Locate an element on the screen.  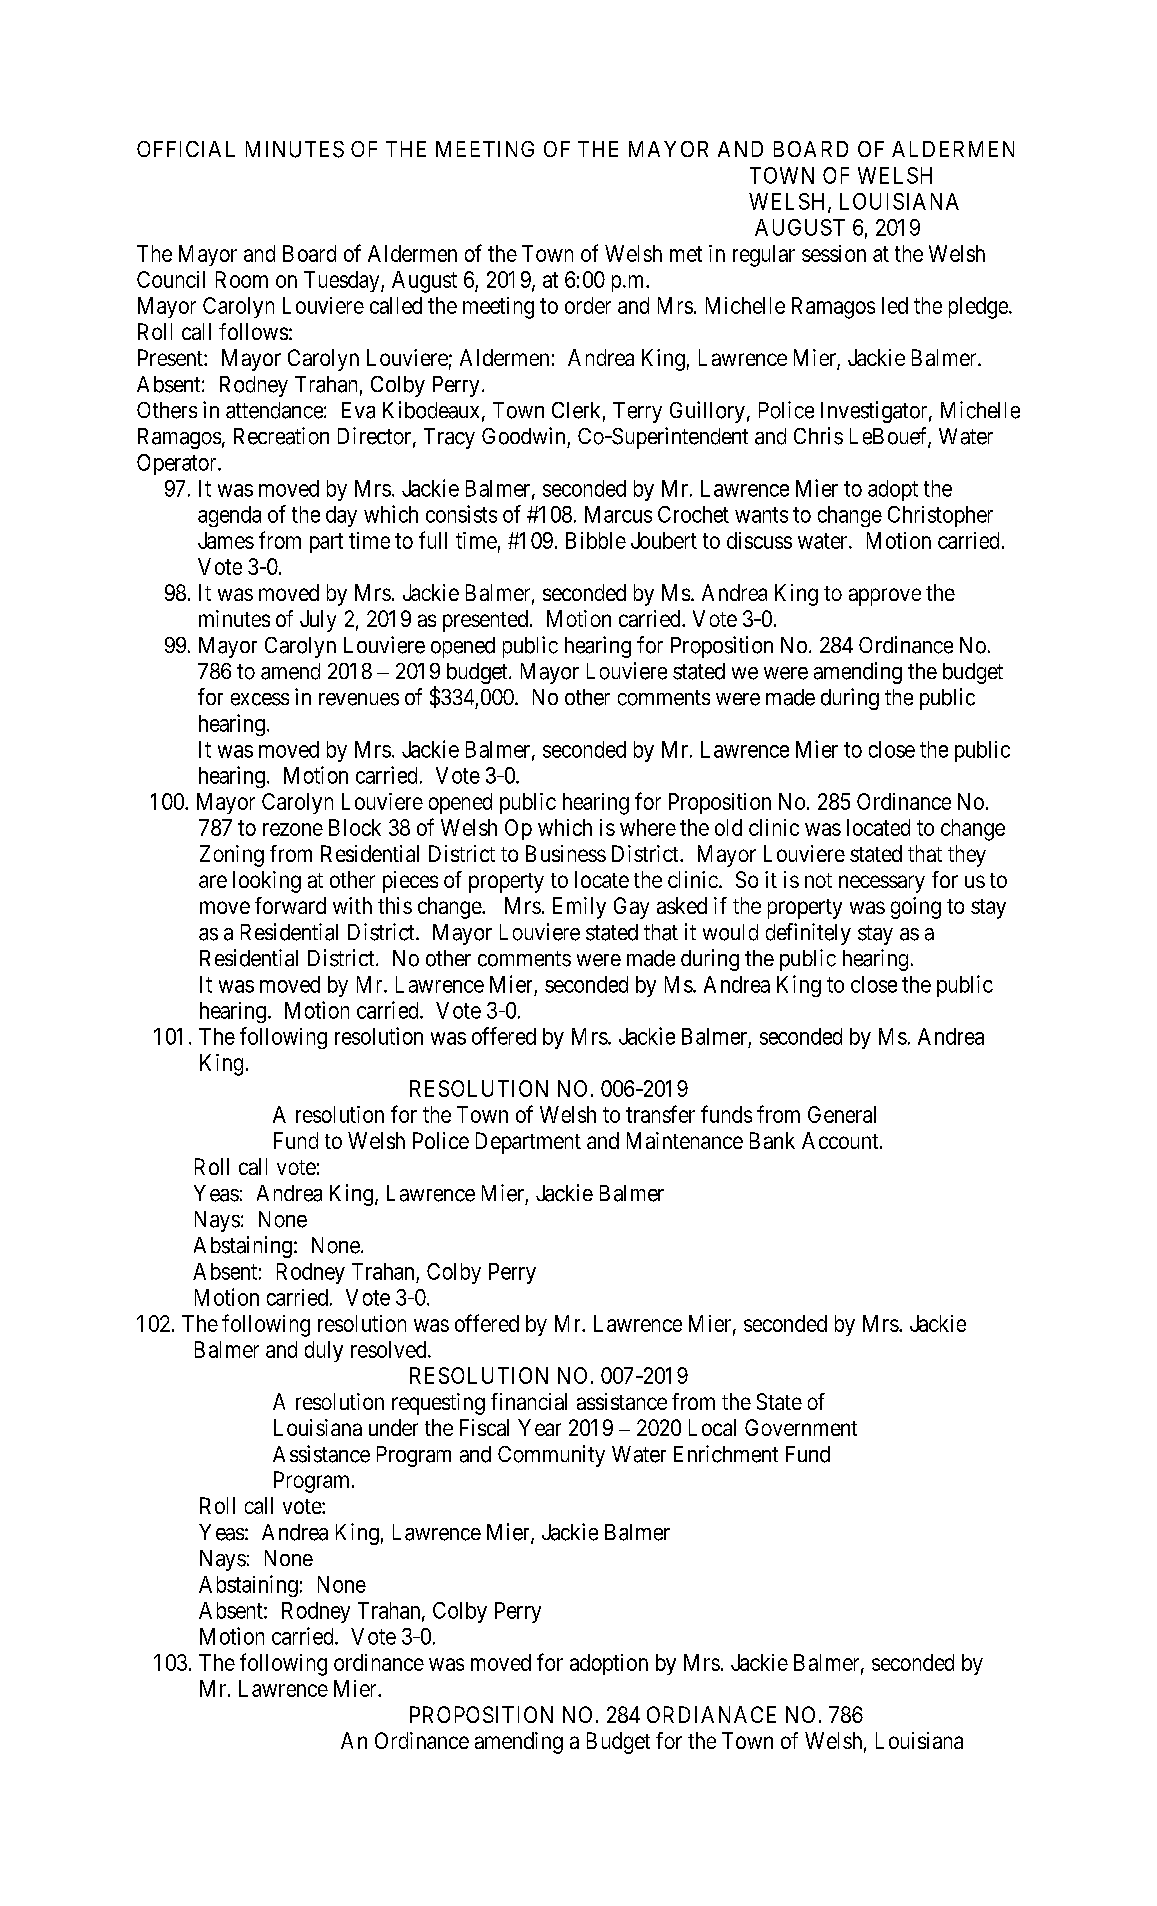
approve is located at coordinates (885, 597).
